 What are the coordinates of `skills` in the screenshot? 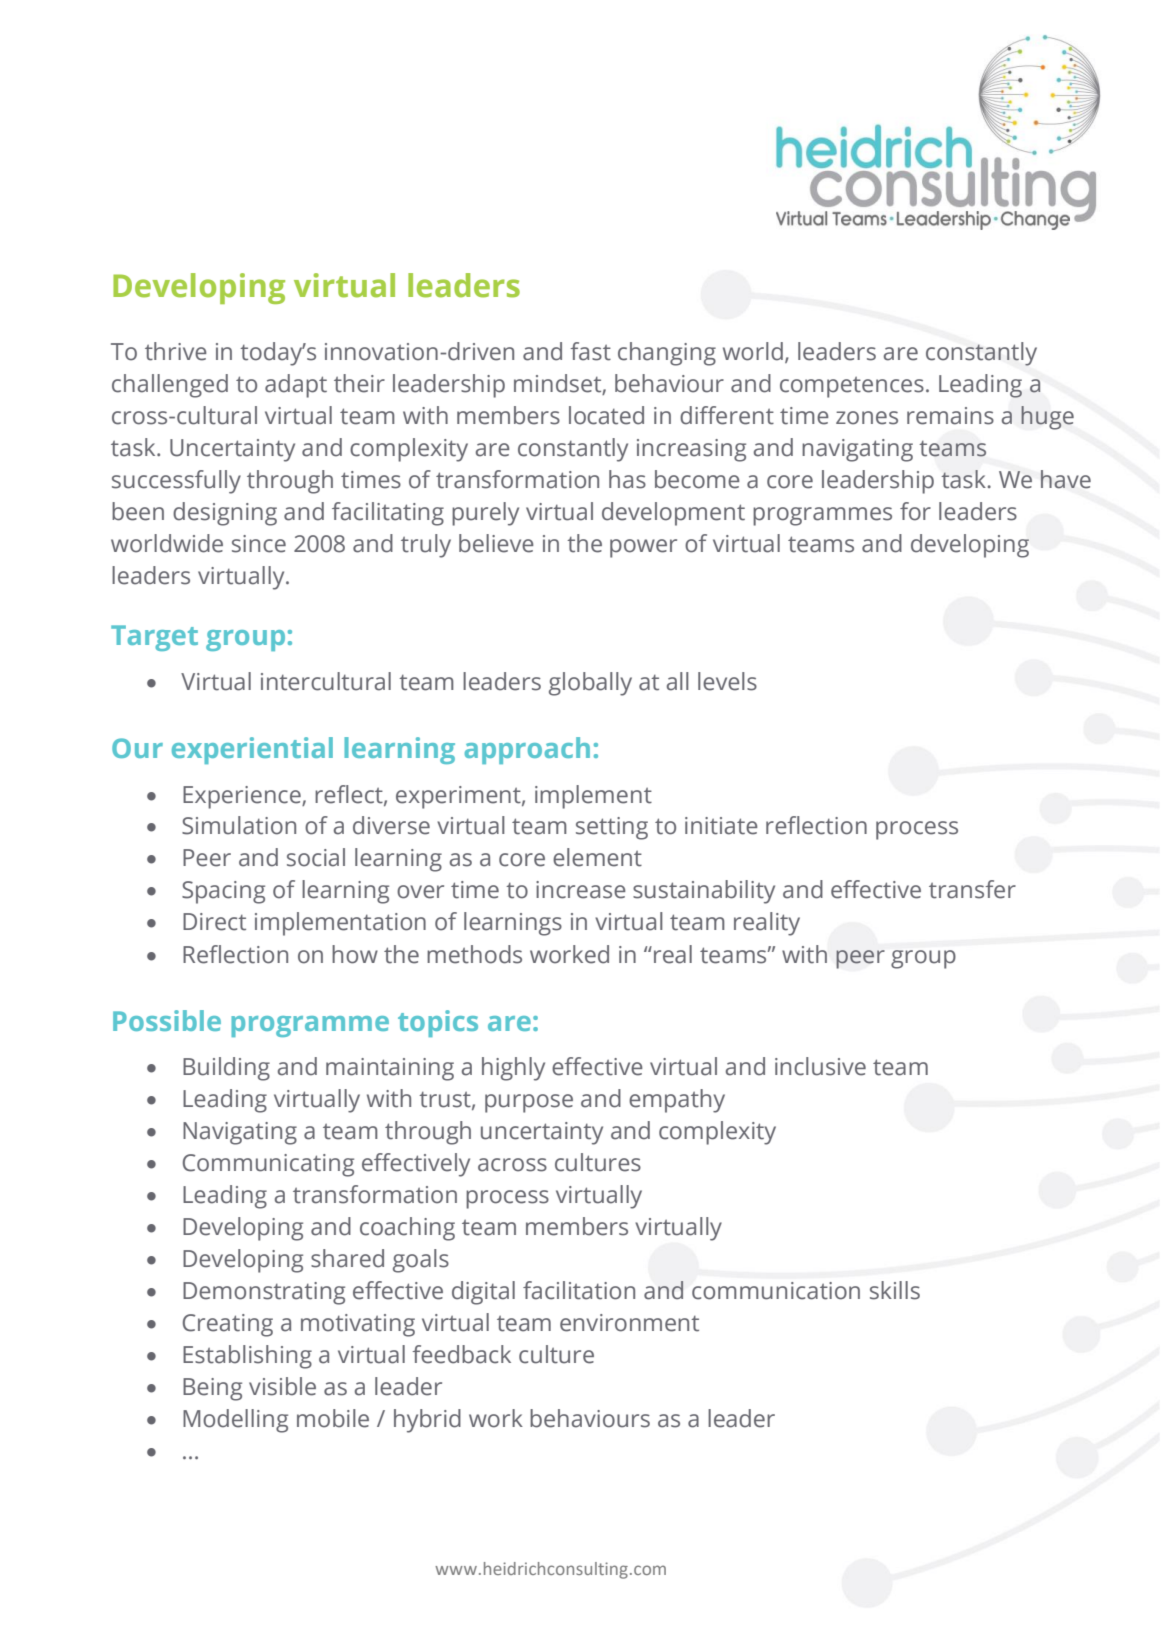 It's located at (895, 1290).
